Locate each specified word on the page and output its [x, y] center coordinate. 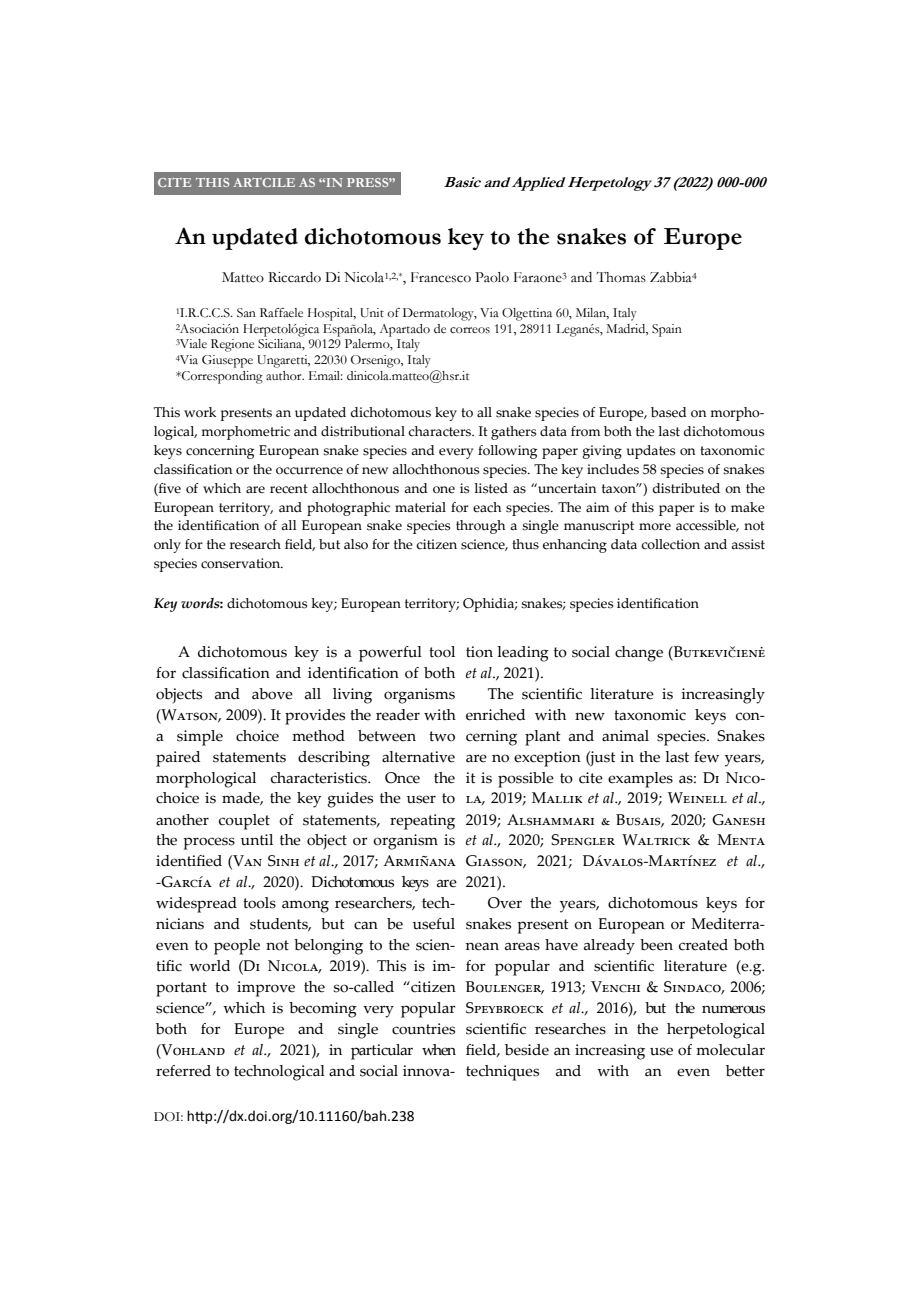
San [246, 313]
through [480, 527]
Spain [667, 330]
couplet [244, 822]
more [655, 527]
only [167, 546]
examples [640, 780]
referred [183, 1071]
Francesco [441, 277]
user [421, 799]
